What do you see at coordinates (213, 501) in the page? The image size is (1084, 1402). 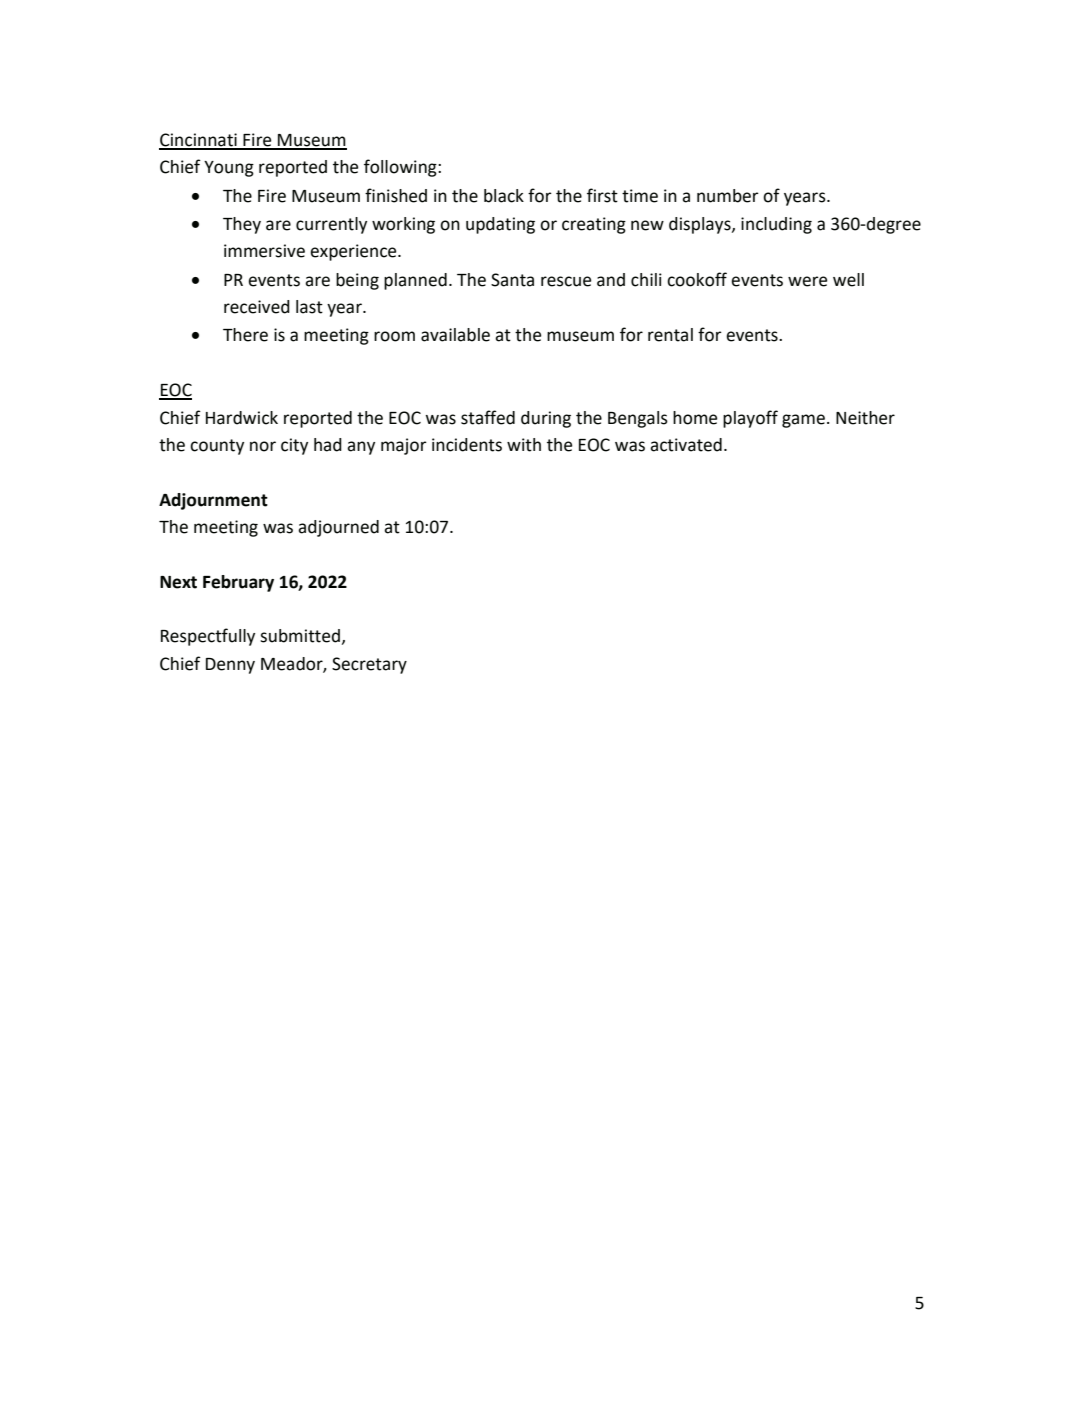 I see `Adjournment` at bounding box center [213, 501].
